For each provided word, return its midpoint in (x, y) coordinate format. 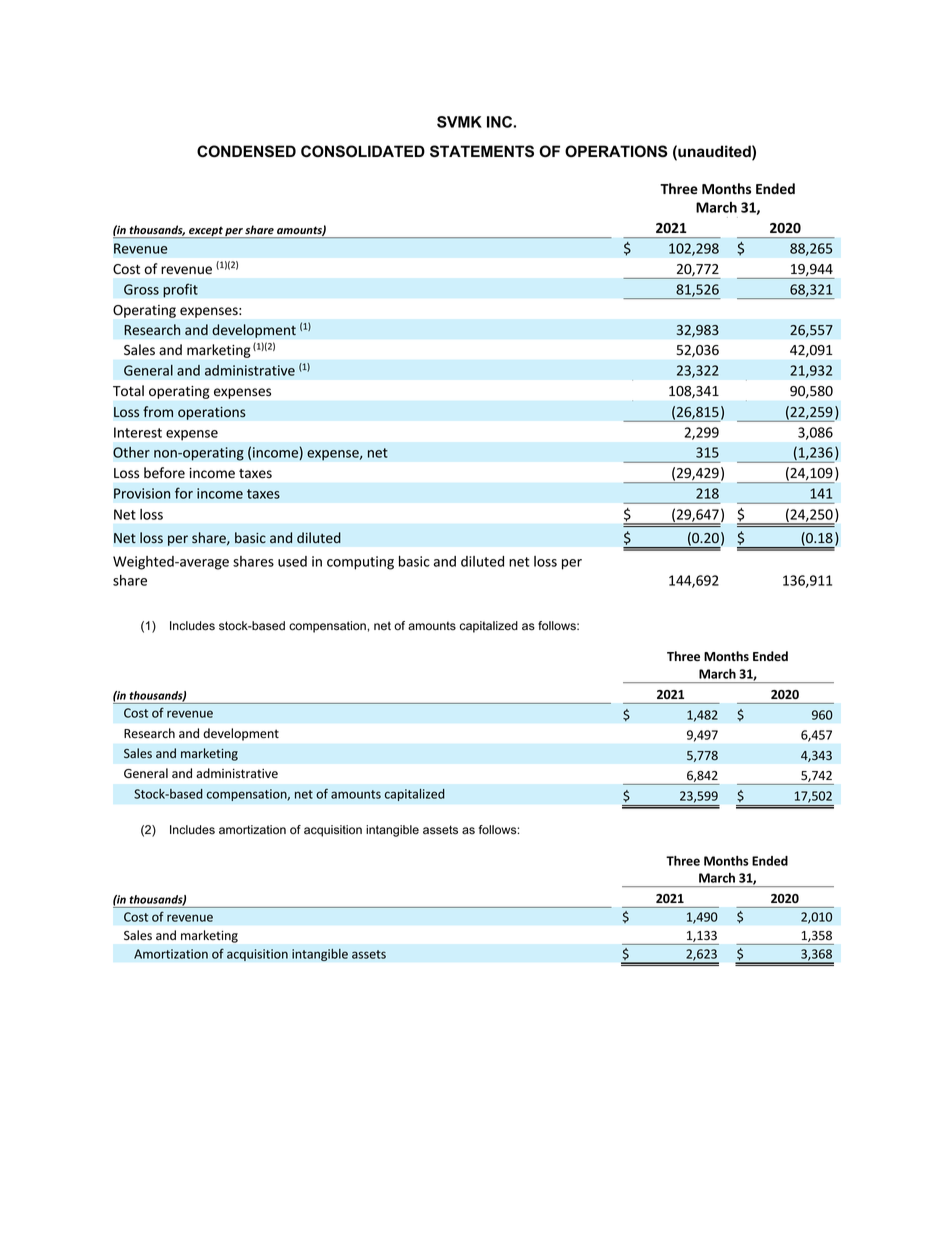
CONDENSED (246, 151)
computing (360, 563)
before (164, 473)
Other (131, 452)
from (158, 411)
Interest (138, 432)
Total (128, 390)
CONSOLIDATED (363, 151)
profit (180, 290)
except (206, 233)
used (292, 561)
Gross (141, 289)
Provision (142, 493)
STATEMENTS (482, 151)
